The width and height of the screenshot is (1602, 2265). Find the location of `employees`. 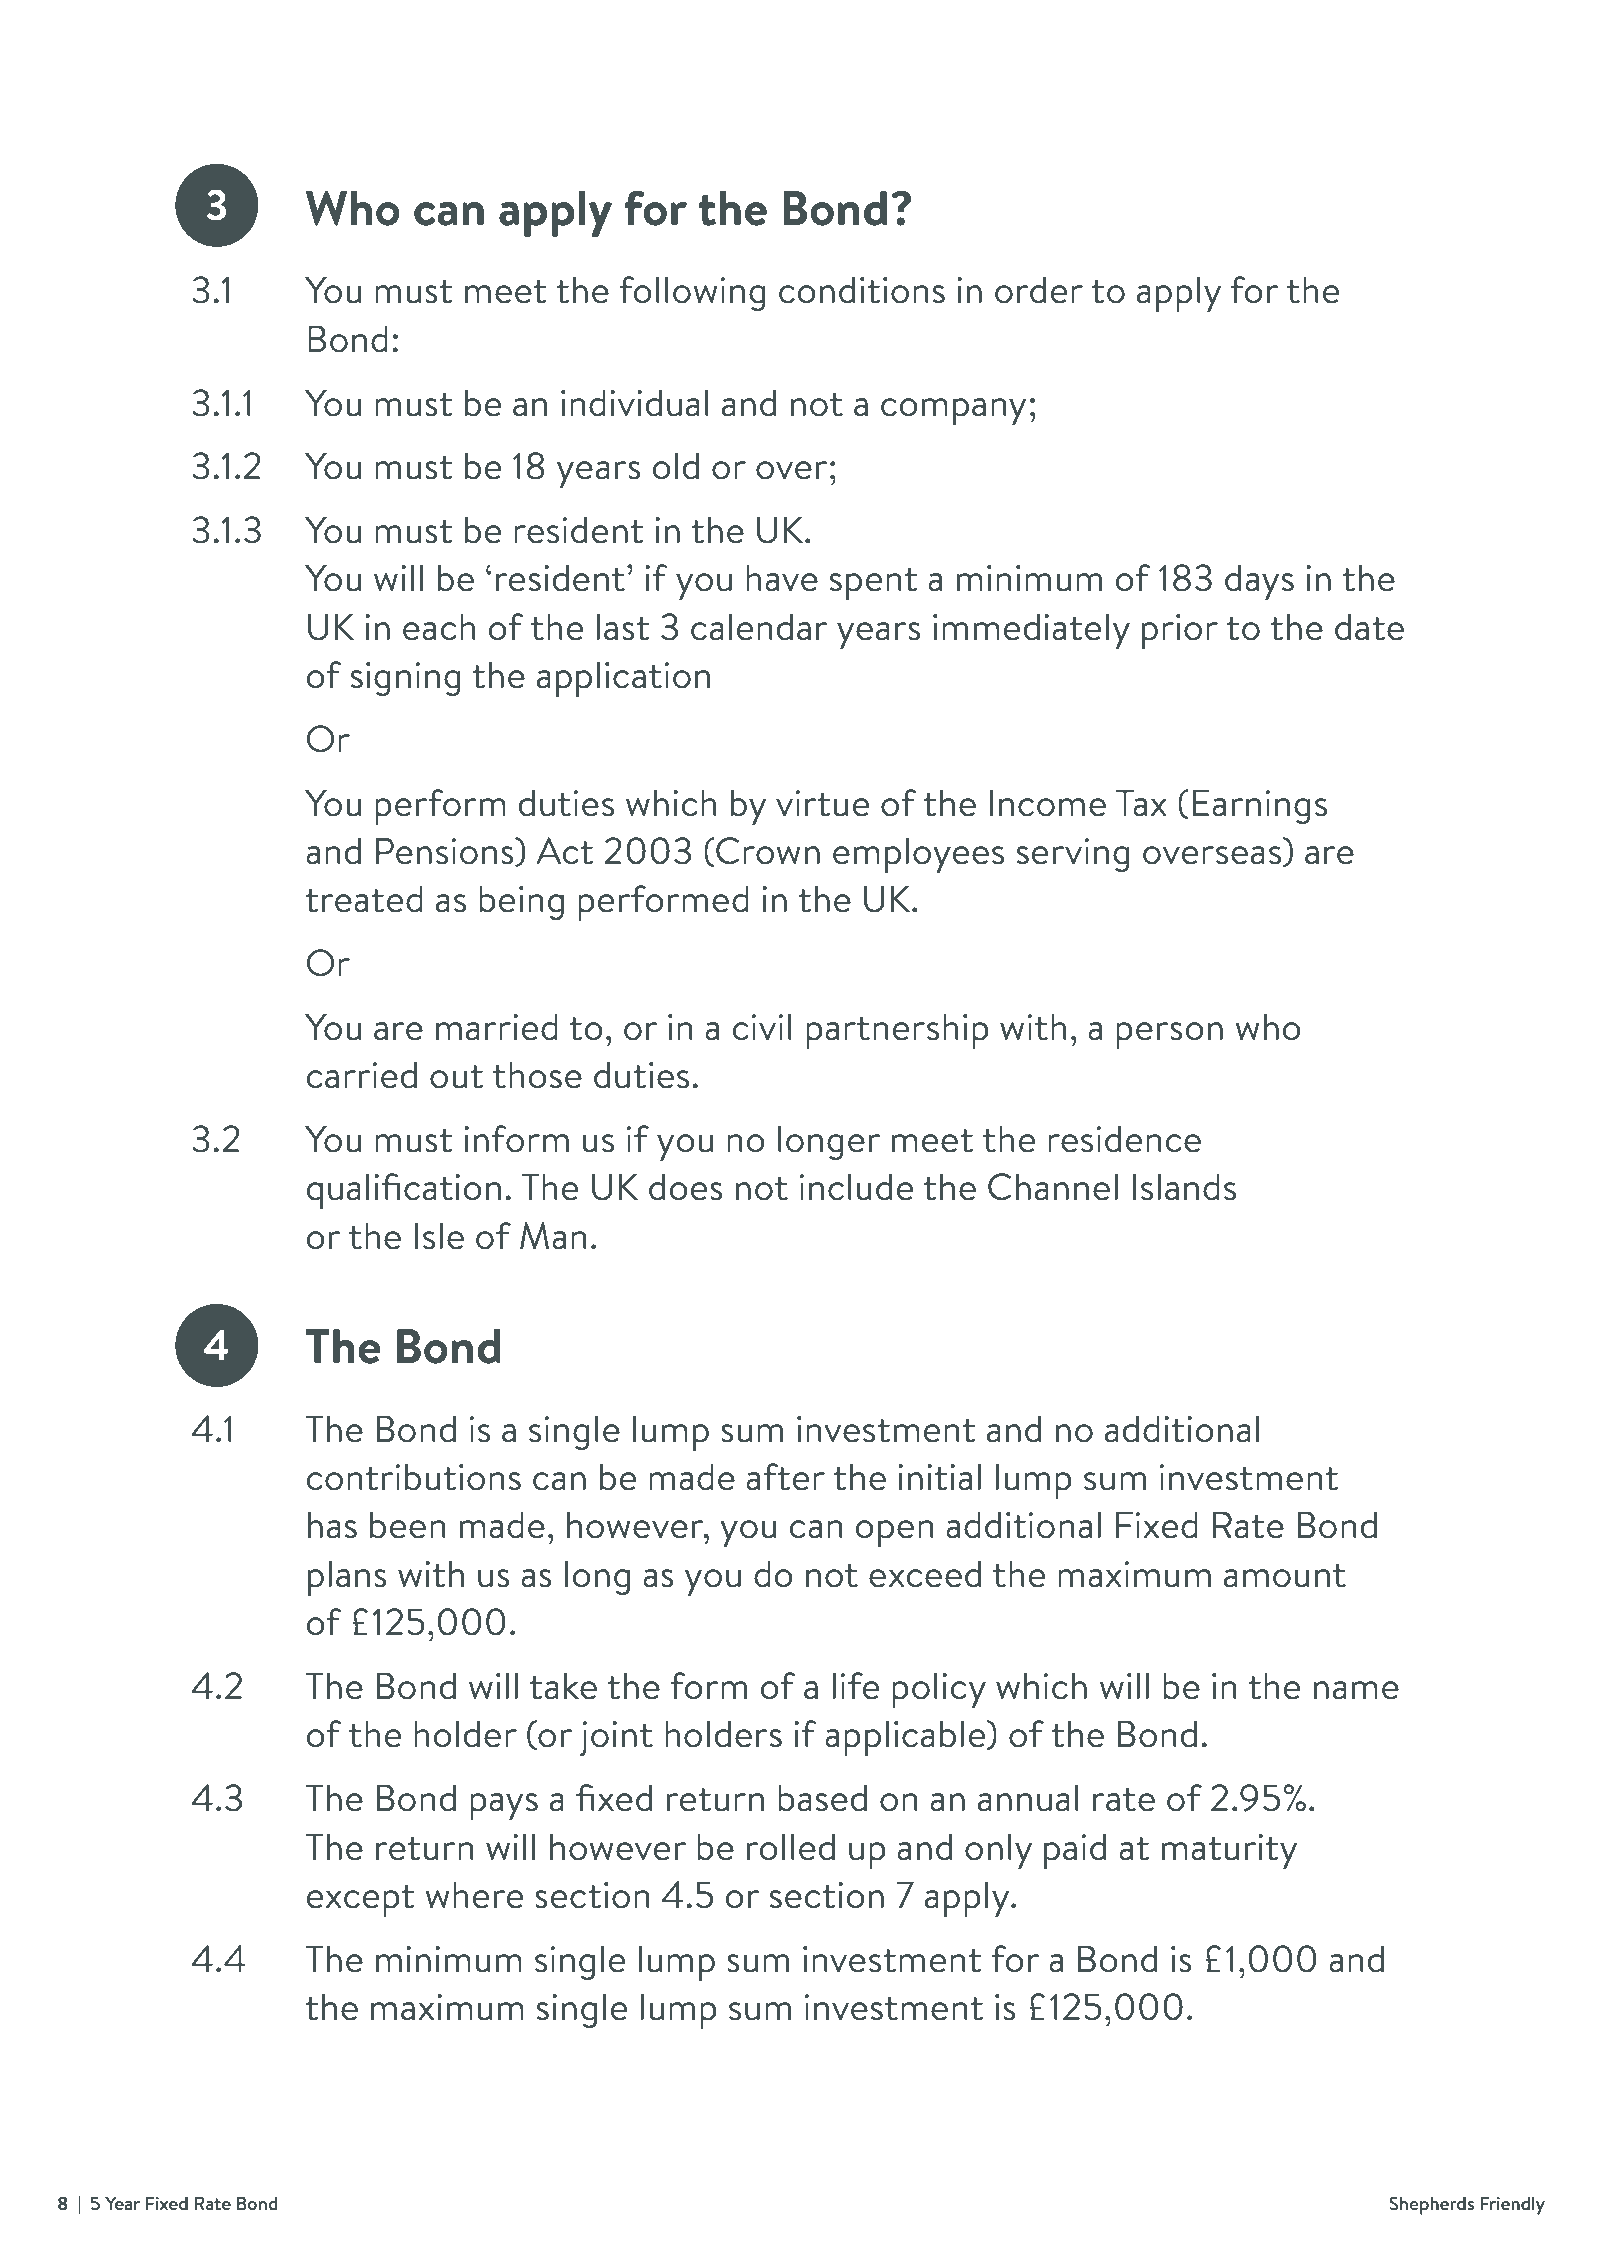

employees is located at coordinates (918, 855).
